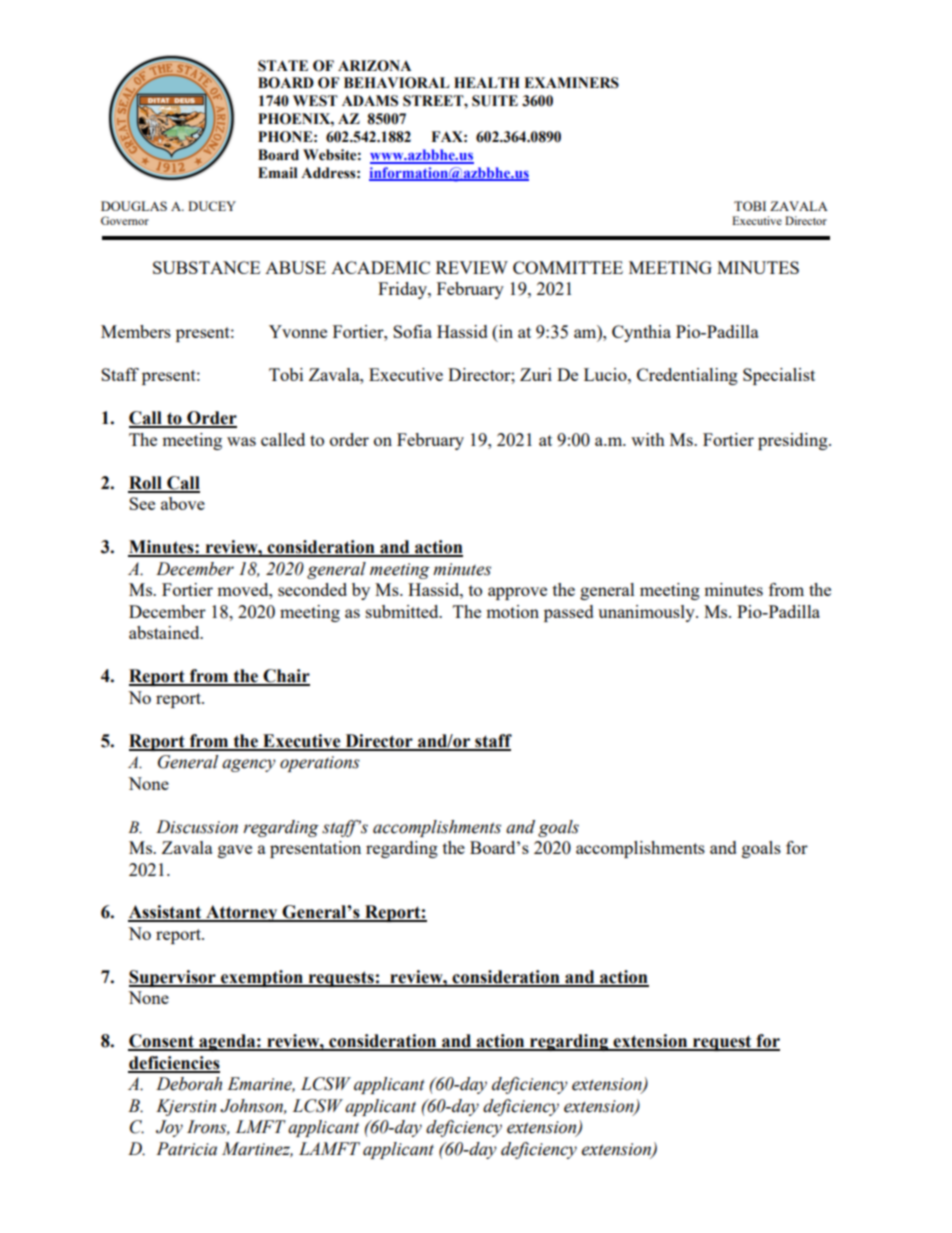 The width and height of the document is (952, 1233). I want to click on HEALTH, so click(487, 82).
